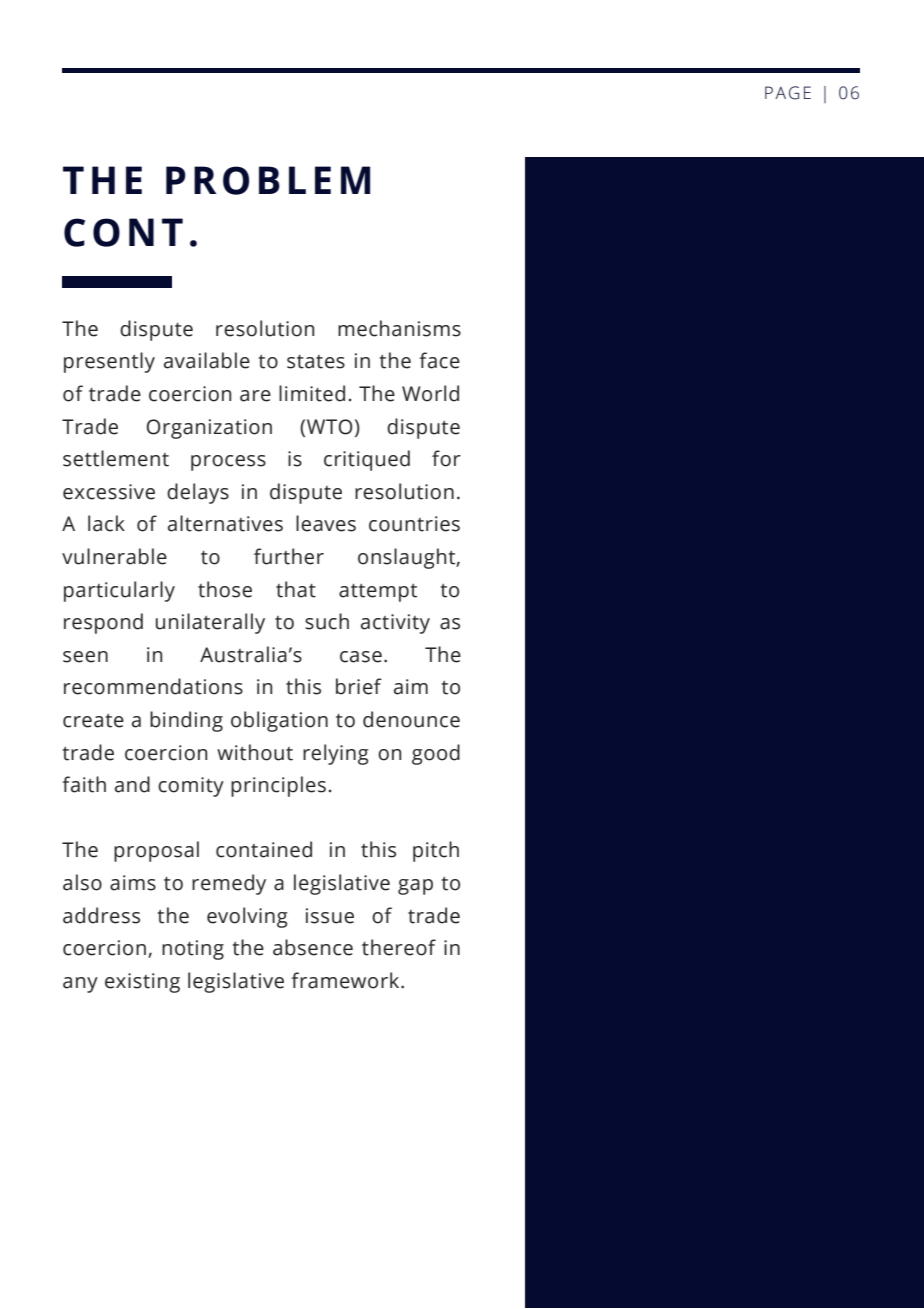 This page has width=924, height=1309. I want to click on gap, so click(415, 887).
